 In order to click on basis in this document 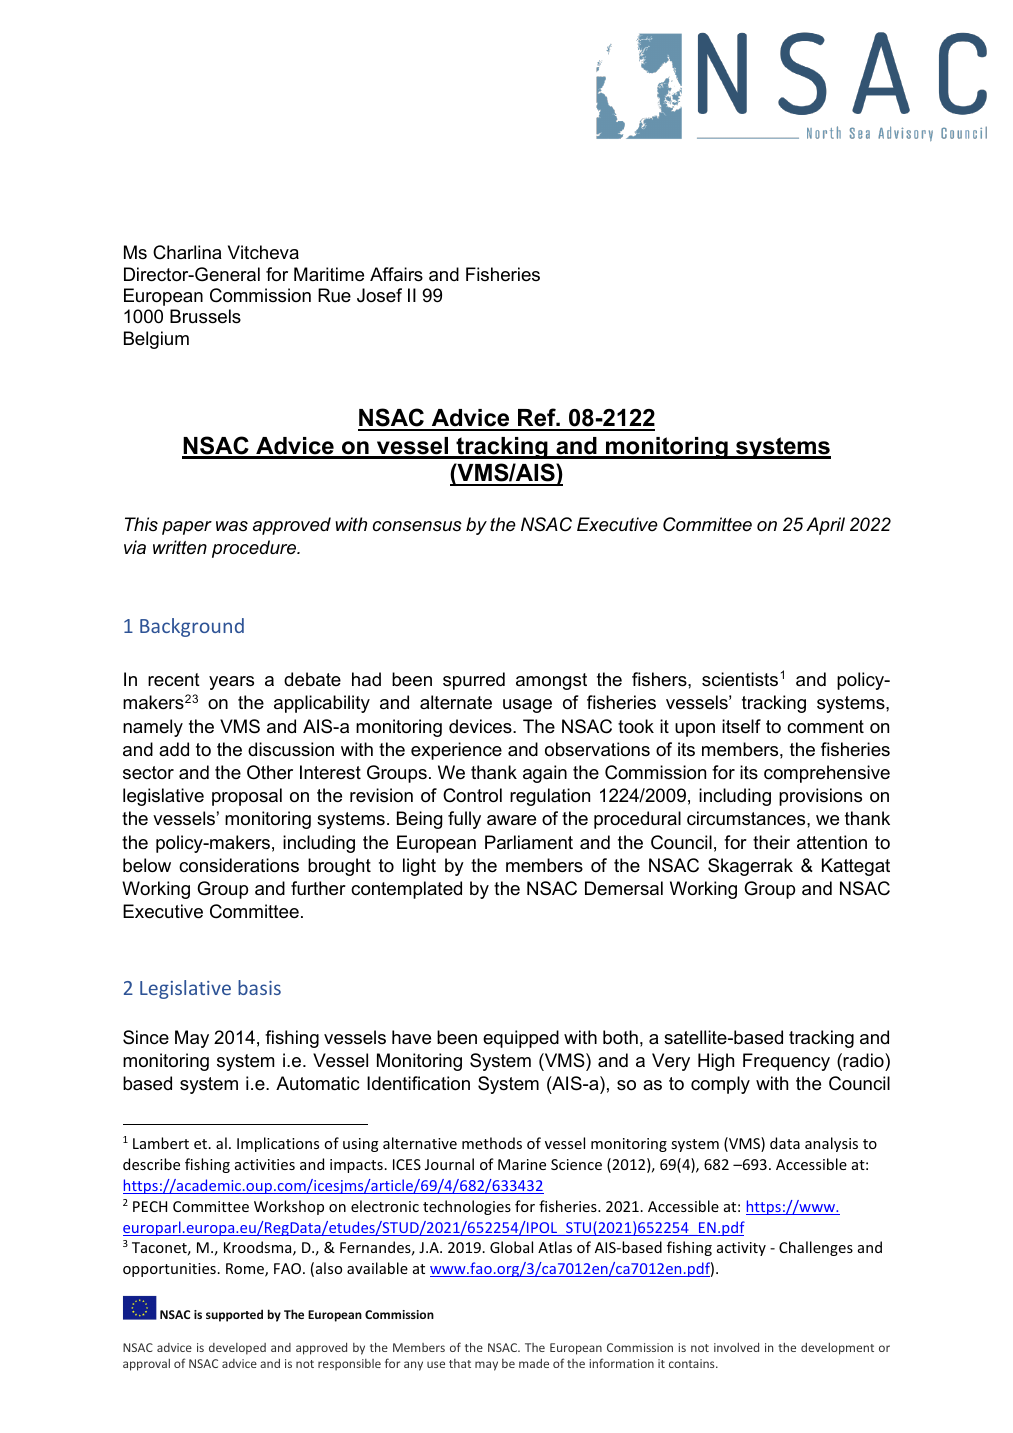, I will do `click(259, 987)`.
